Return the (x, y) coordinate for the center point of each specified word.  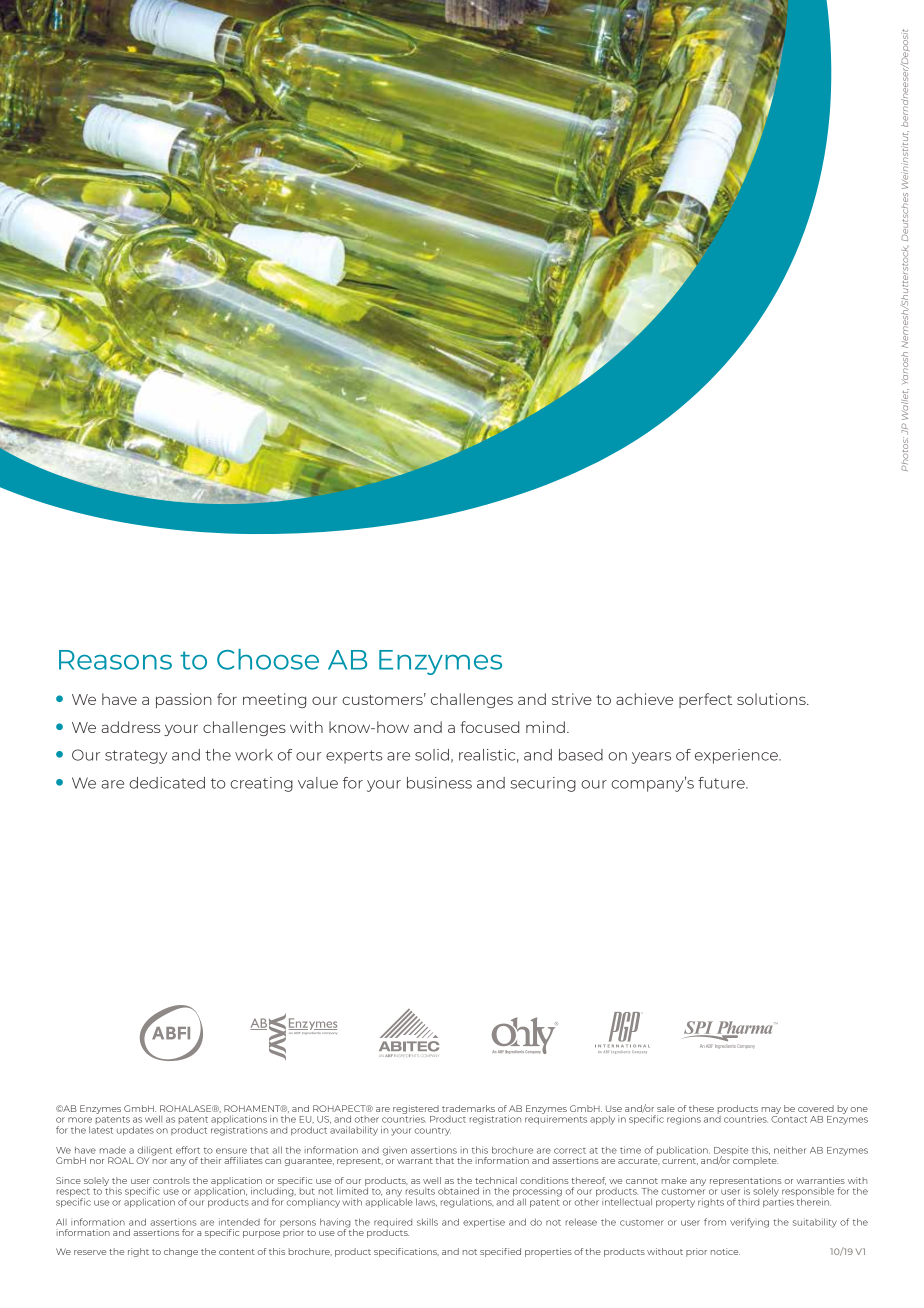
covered (816, 1108)
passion (184, 700)
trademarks (468, 1108)
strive (572, 699)
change (181, 1252)
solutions (772, 699)
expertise (484, 1223)
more (80, 1120)
